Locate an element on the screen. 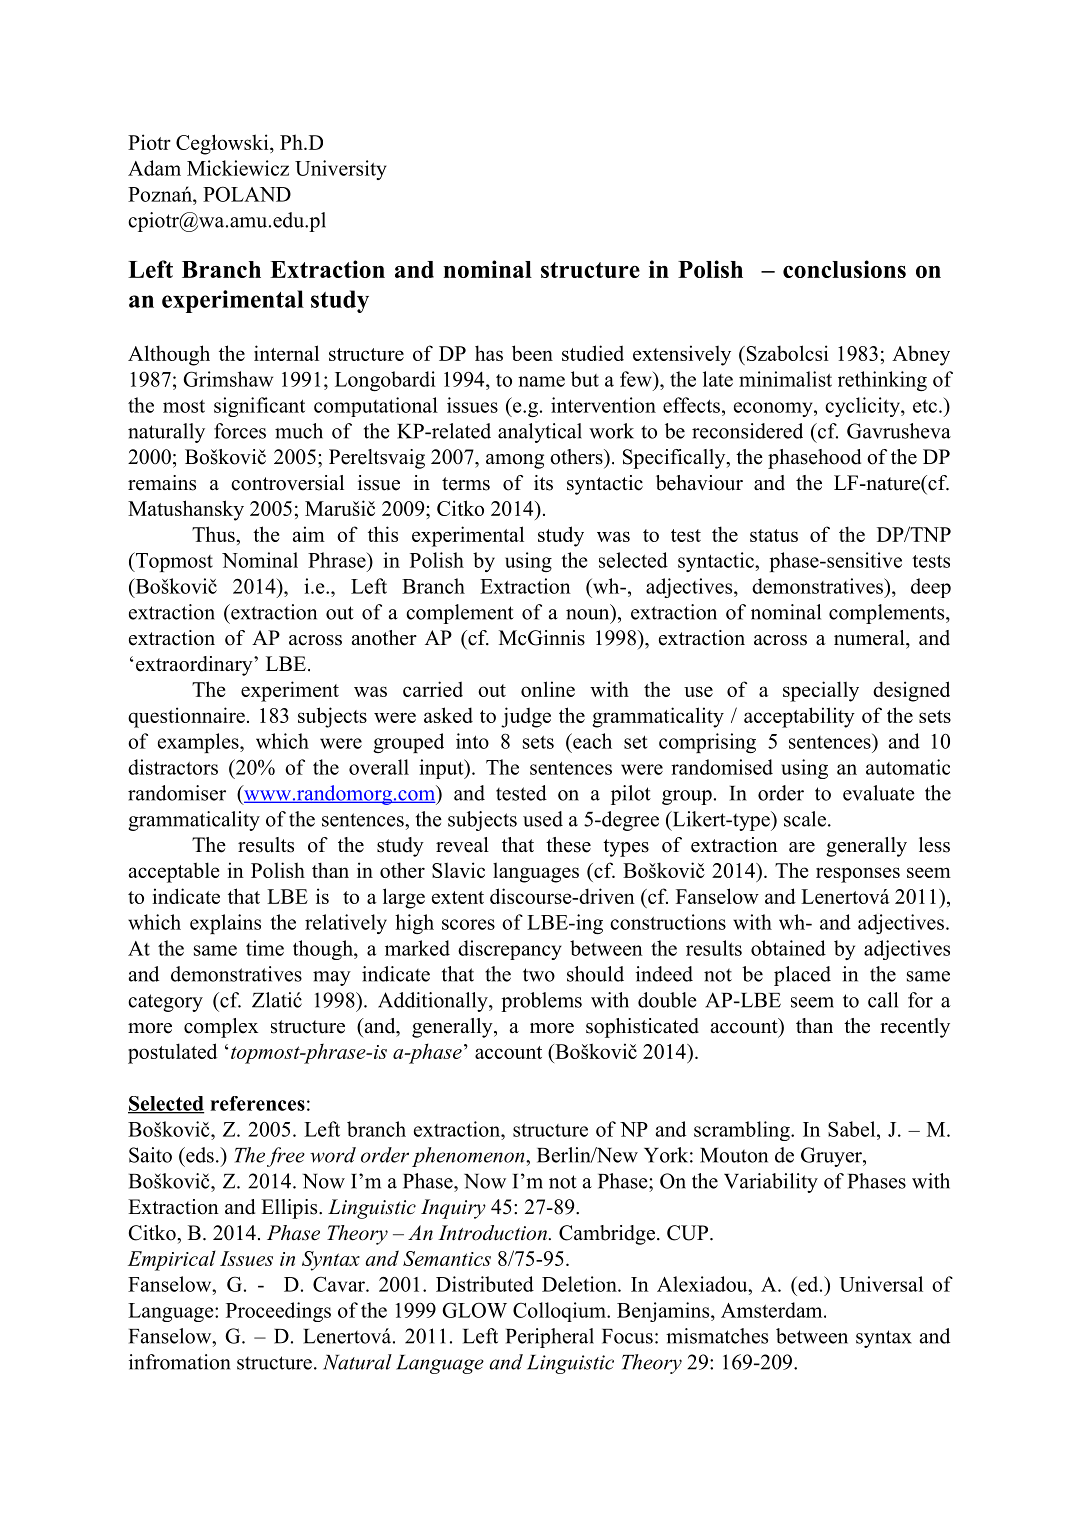 The height and width of the screenshot is (1530, 1081). its is located at coordinates (543, 483).
